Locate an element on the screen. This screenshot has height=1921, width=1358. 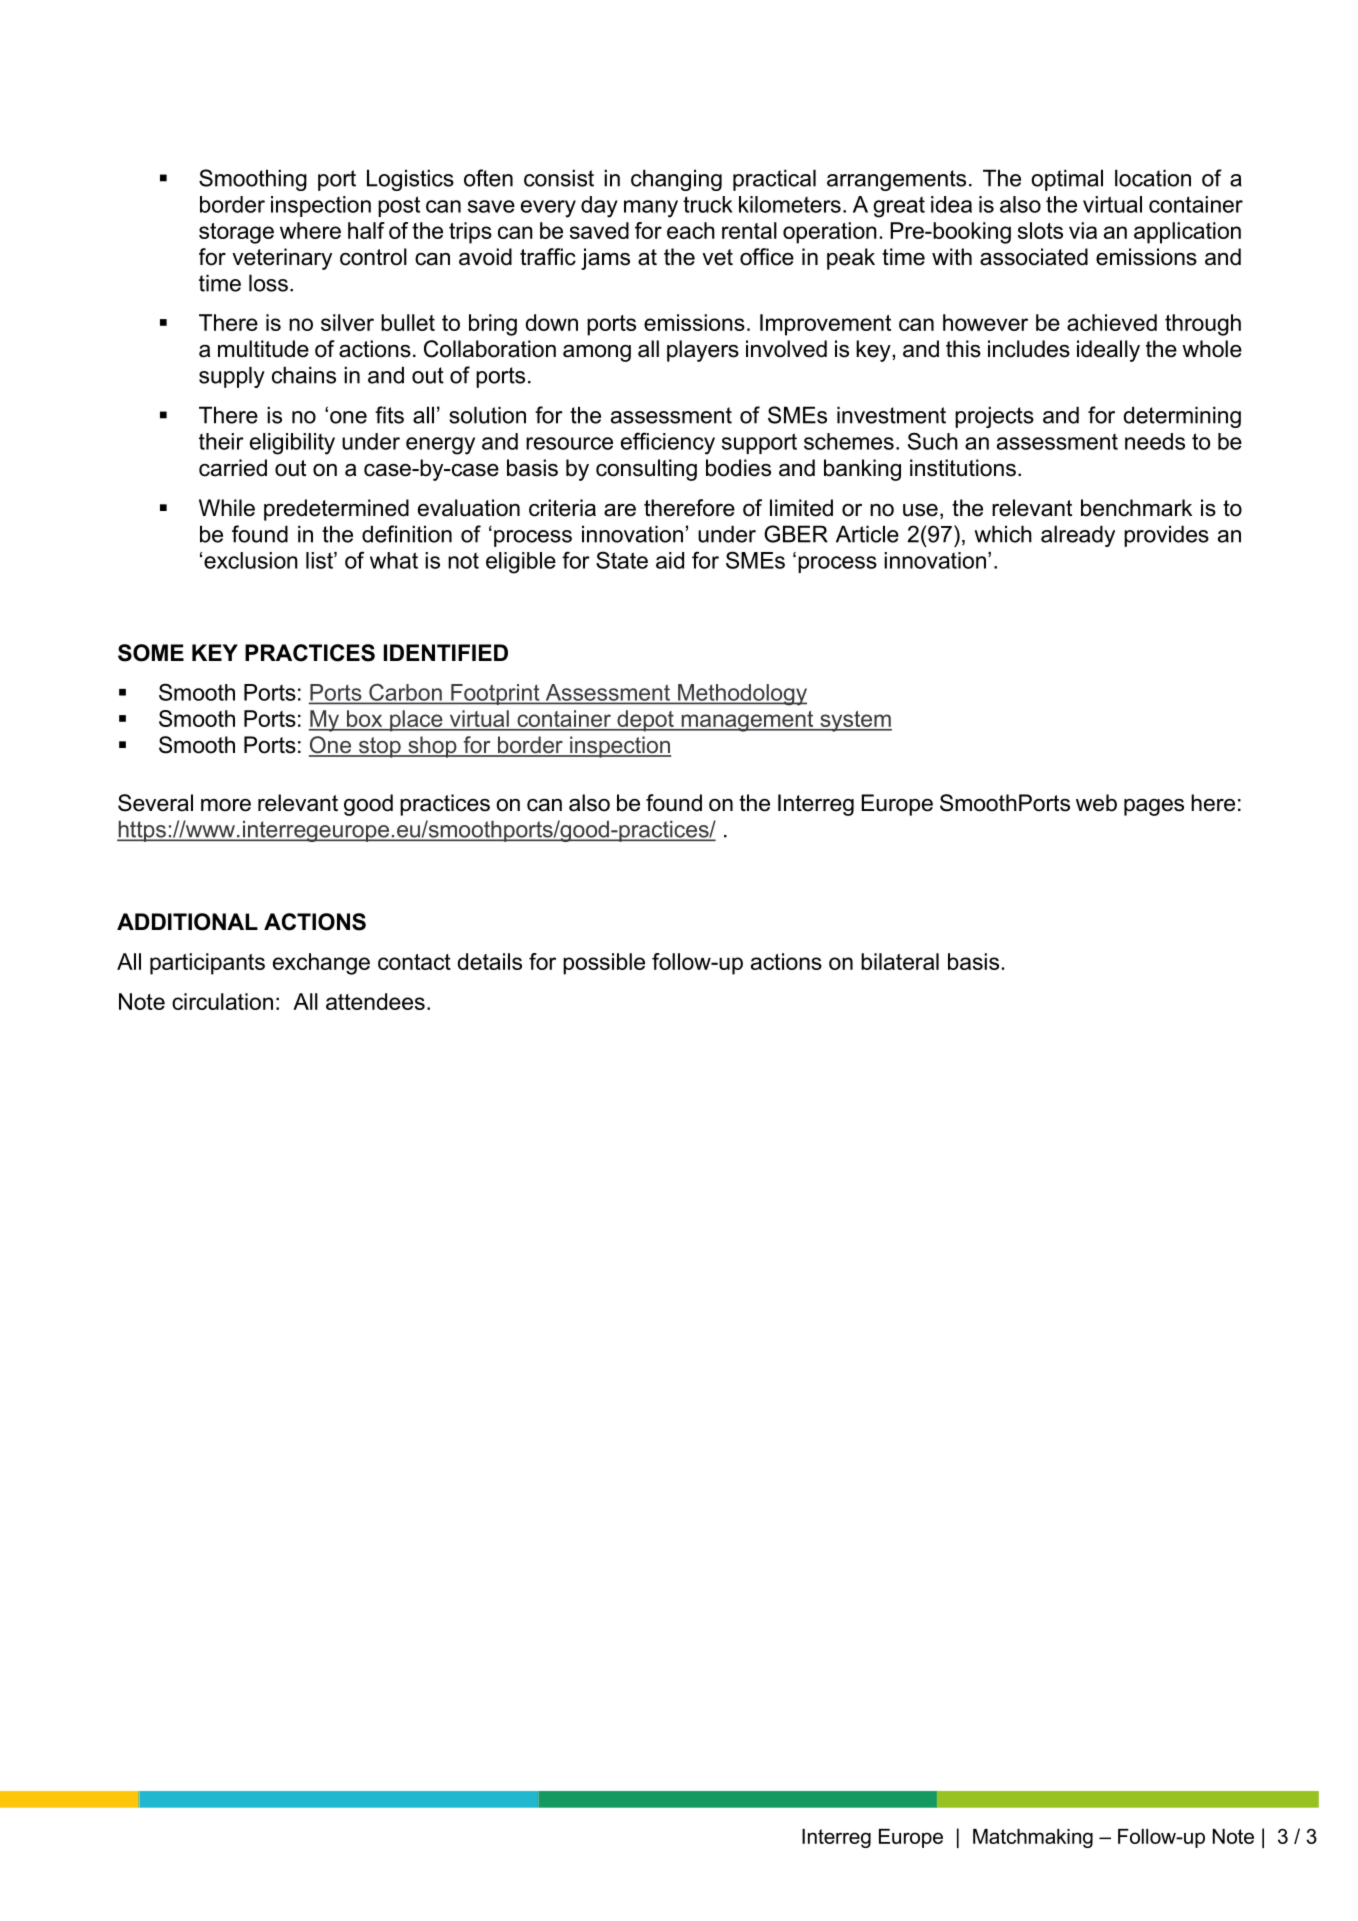
bilateral is located at coordinates (900, 961).
